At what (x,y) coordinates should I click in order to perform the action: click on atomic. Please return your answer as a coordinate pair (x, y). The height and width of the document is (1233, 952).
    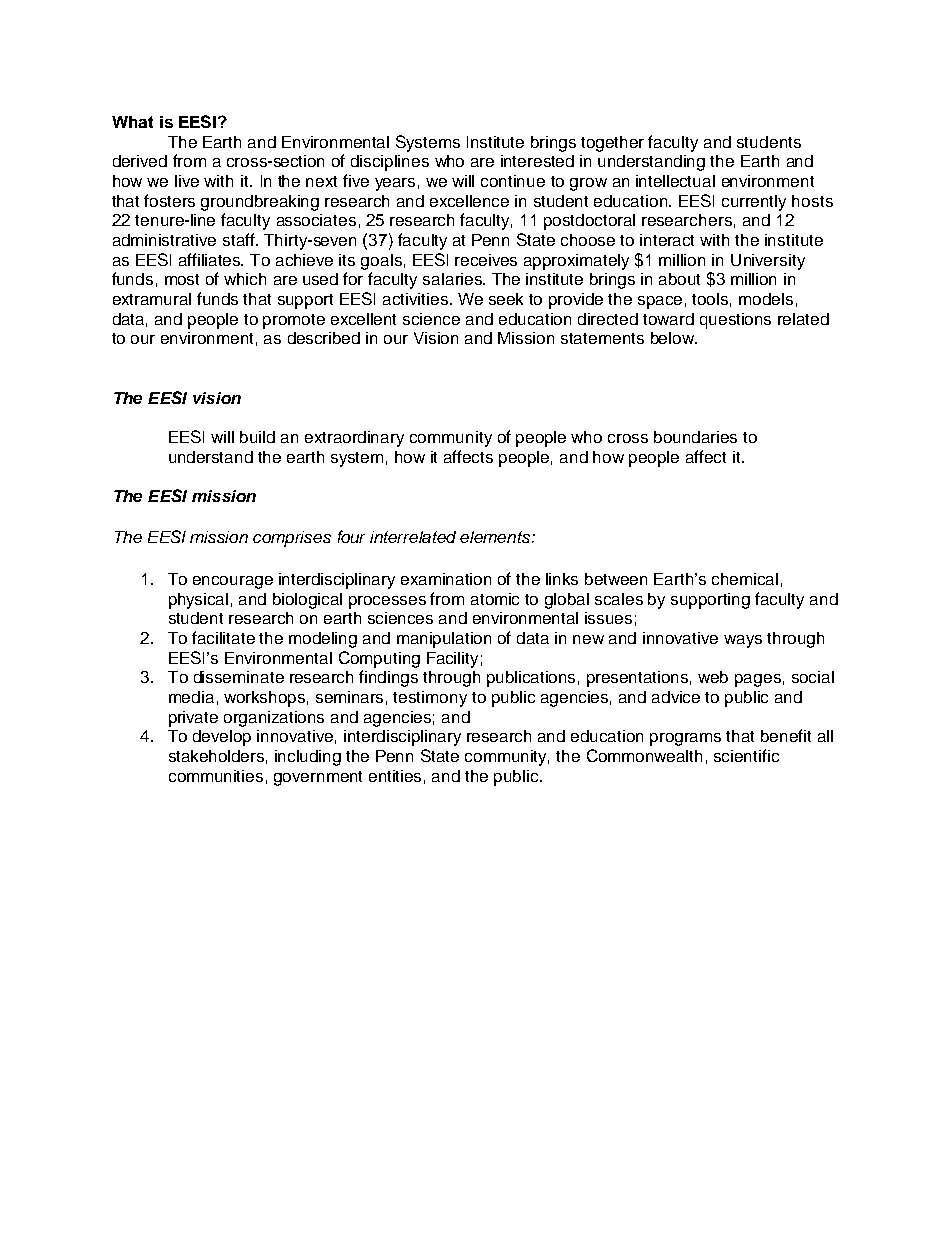
    Looking at the image, I should click on (495, 599).
